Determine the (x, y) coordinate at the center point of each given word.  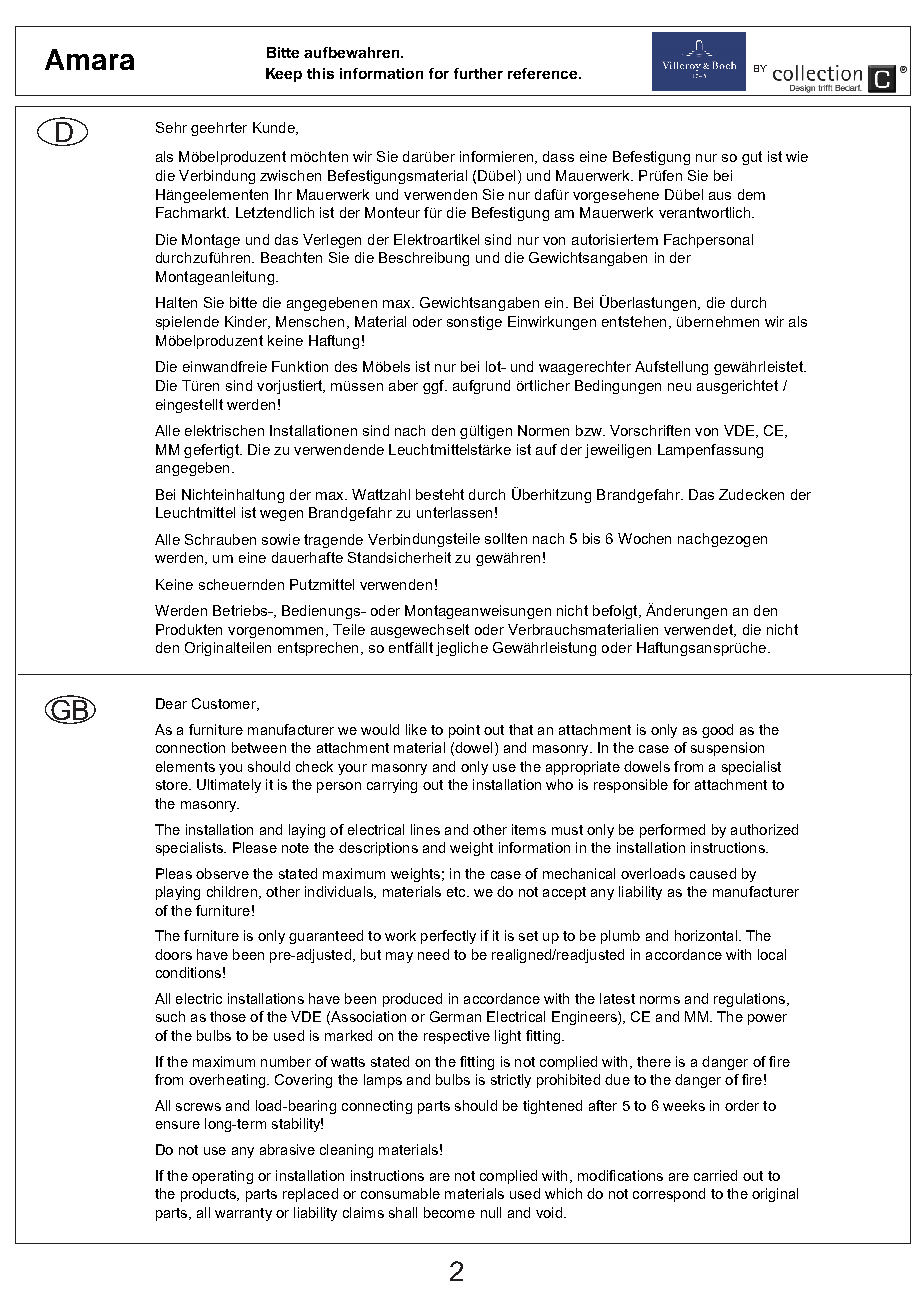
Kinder (247, 322)
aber (403, 385)
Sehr (171, 127)
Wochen (644, 538)
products (209, 1195)
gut (752, 158)
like (416, 729)
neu (679, 387)
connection (190, 747)
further (478, 73)
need (433, 954)
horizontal (706, 935)
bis (591, 538)
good (717, 731)
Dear (171, 703)
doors (173, 954)
